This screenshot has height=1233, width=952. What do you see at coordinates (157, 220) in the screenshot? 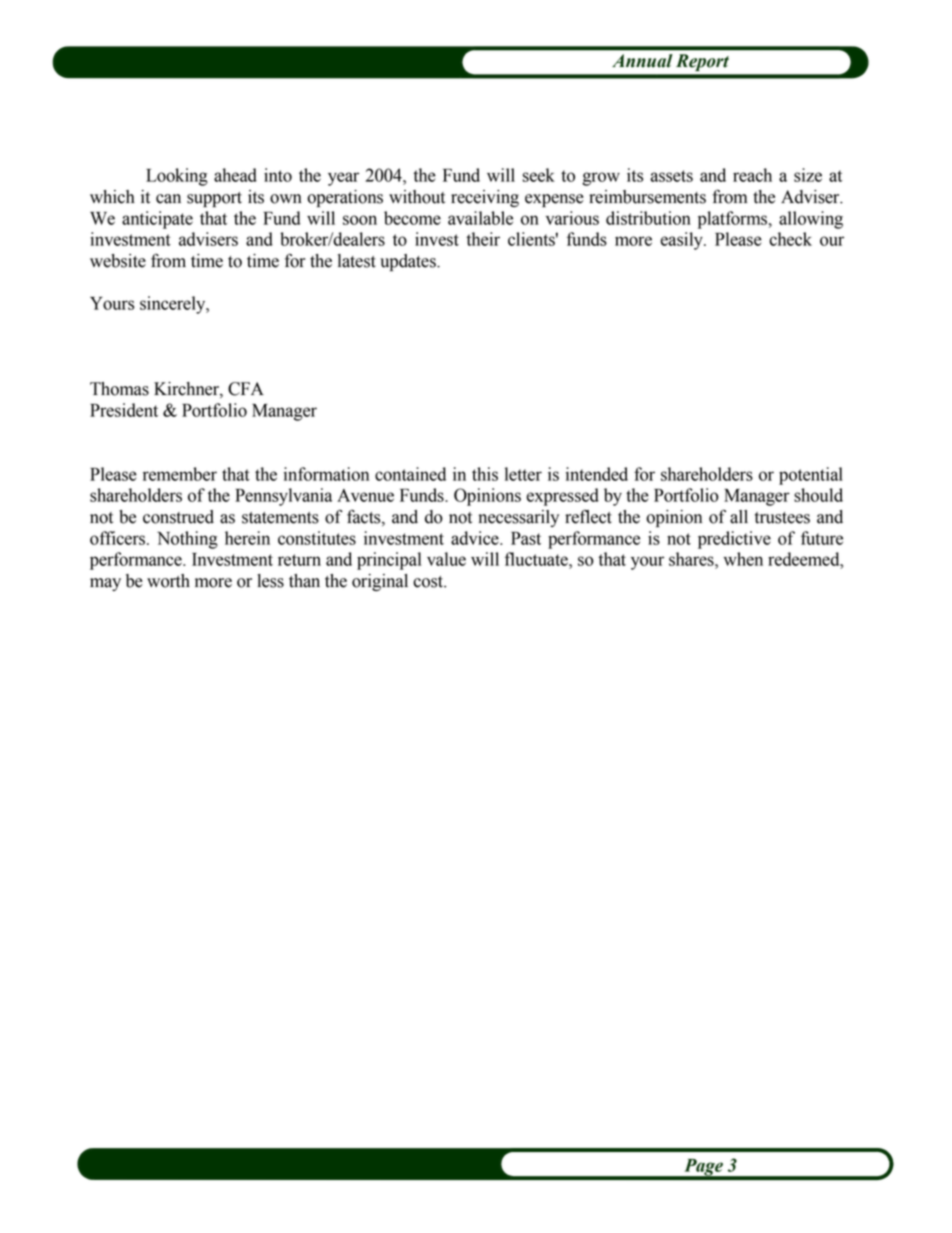
I see `anticipate` at bounding box center [157, 220].
